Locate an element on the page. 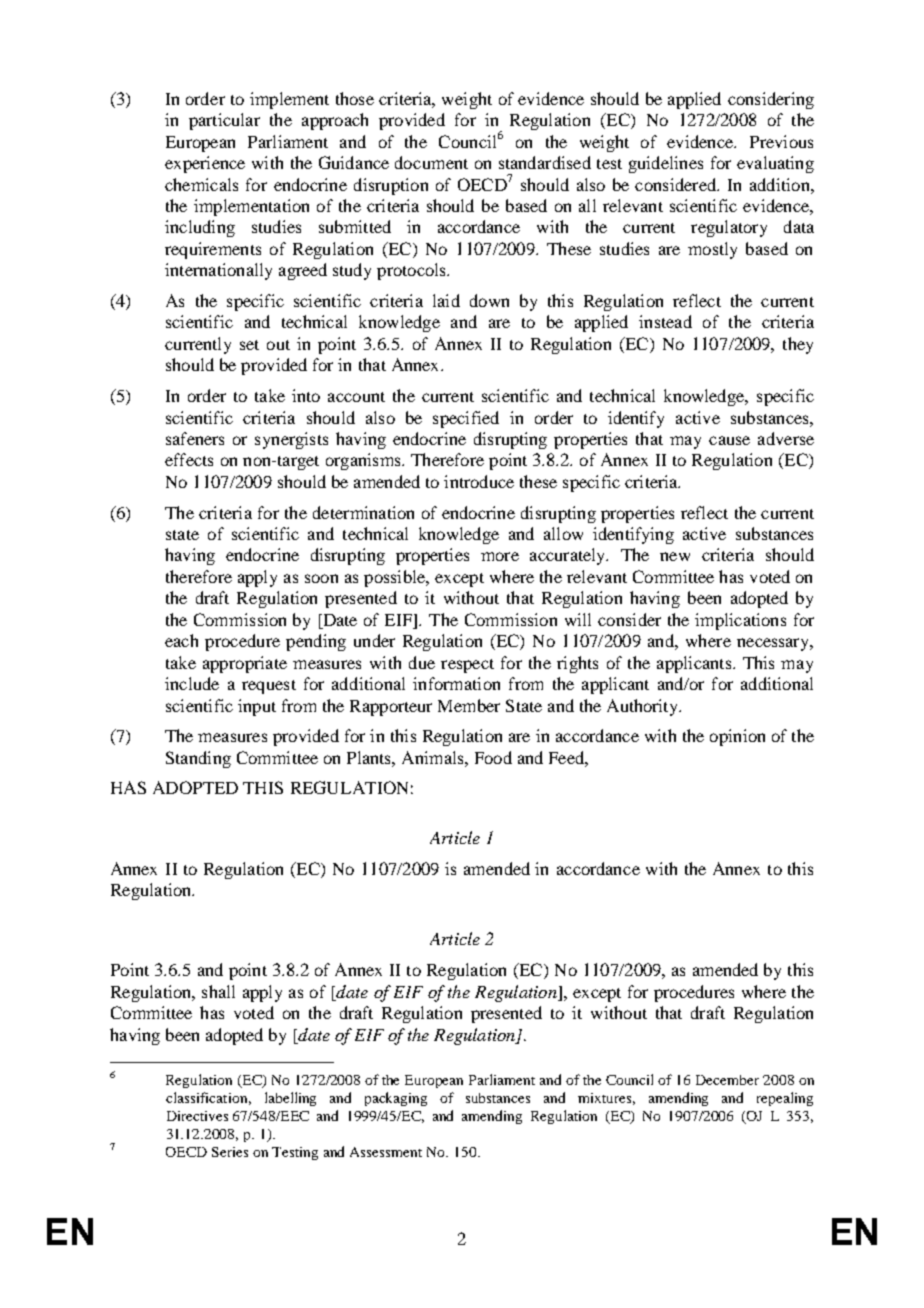 This image has width=924, height=1308. Previous is located at coordinates (781, 141).
